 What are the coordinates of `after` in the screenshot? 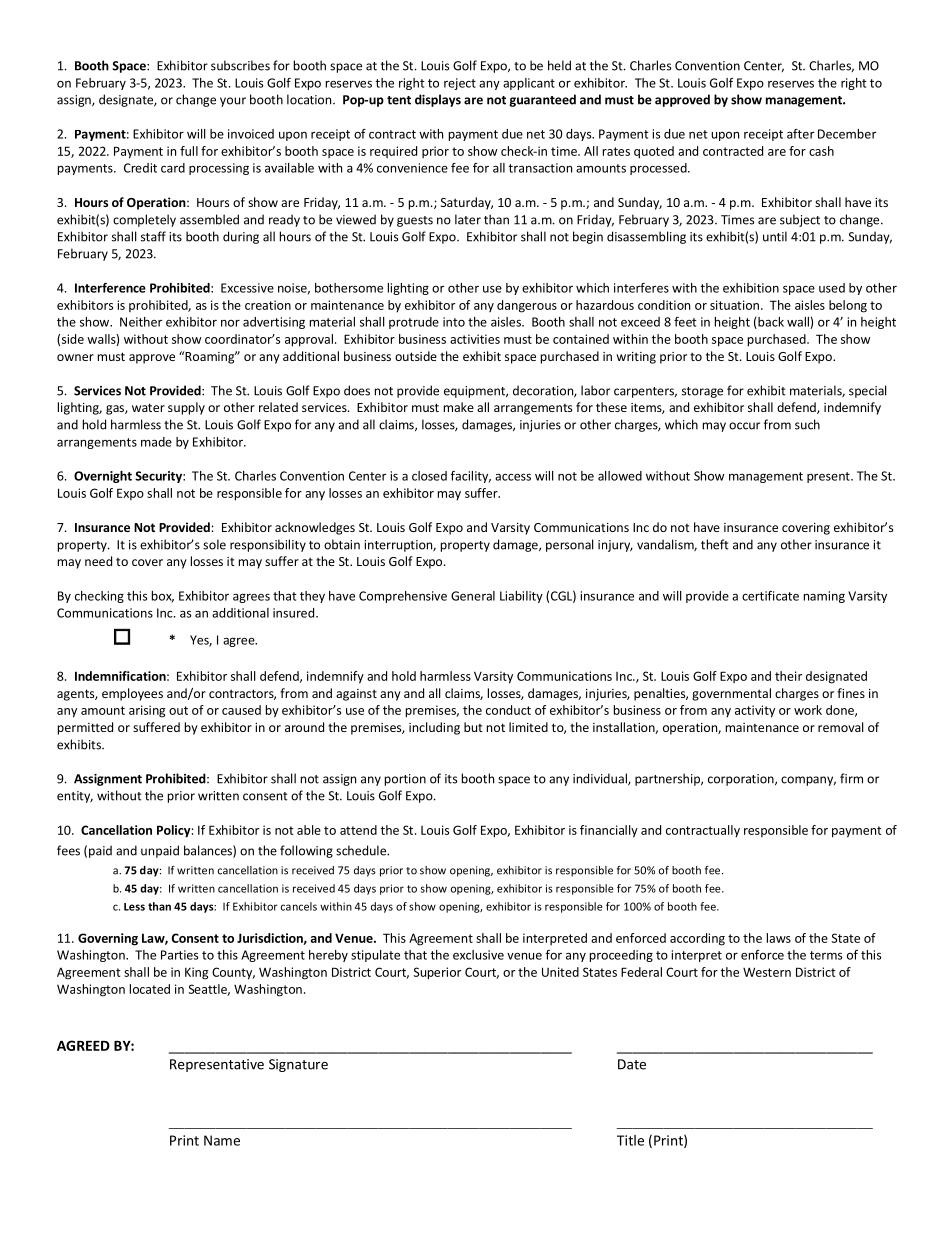 It's located at (800, 134).
